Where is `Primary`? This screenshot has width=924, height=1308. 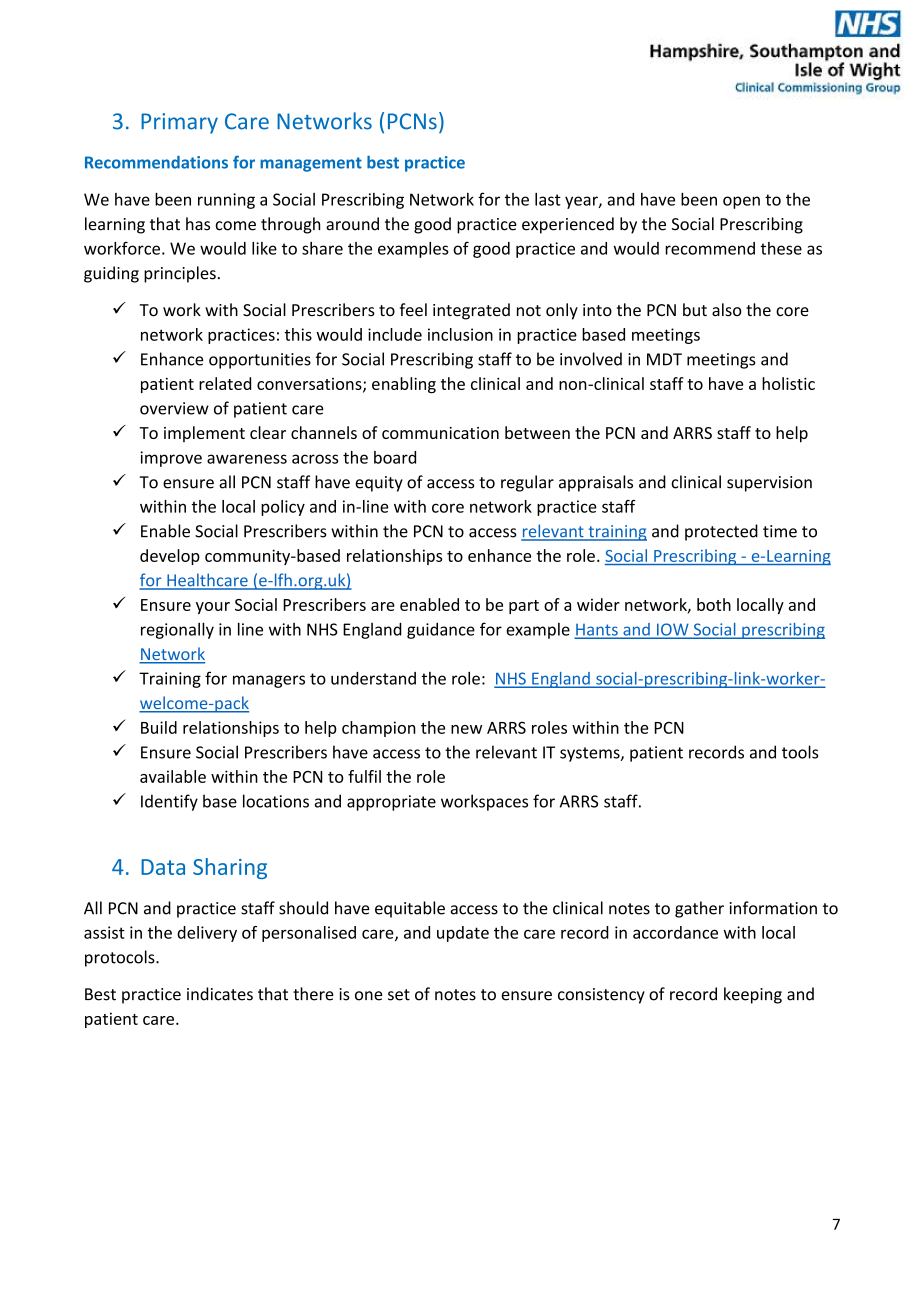
Primary is located at coordinates (179, 123).
